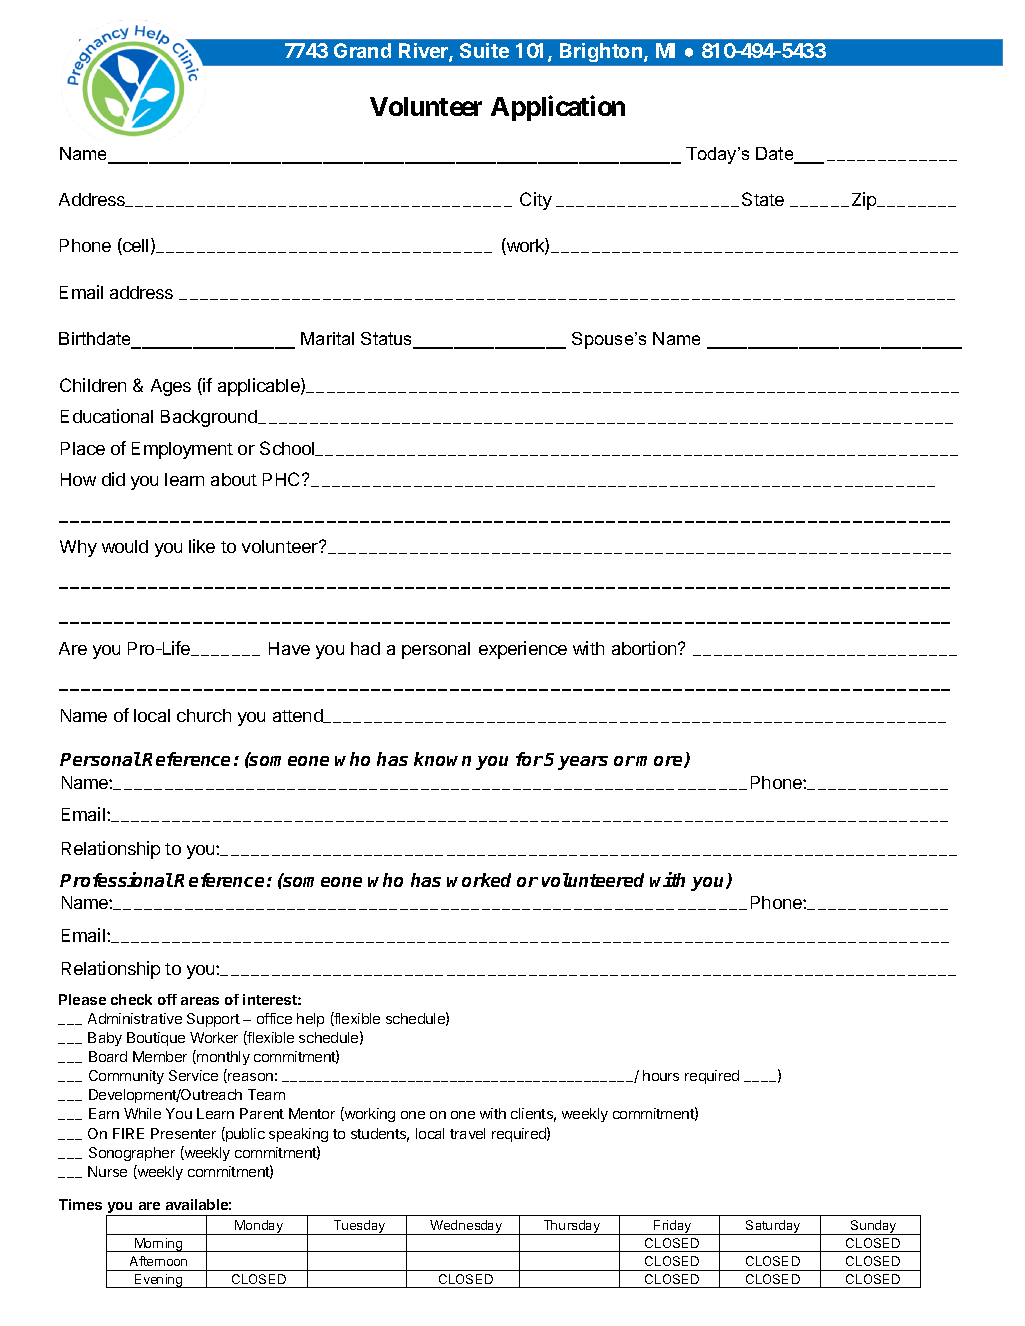 Image resolution: width=1025 pixels, height=1326 pixels. What do you see at coordinates (602, 52) in the screenshot?
I see `Brighton` at bounding box center [602, 52].
